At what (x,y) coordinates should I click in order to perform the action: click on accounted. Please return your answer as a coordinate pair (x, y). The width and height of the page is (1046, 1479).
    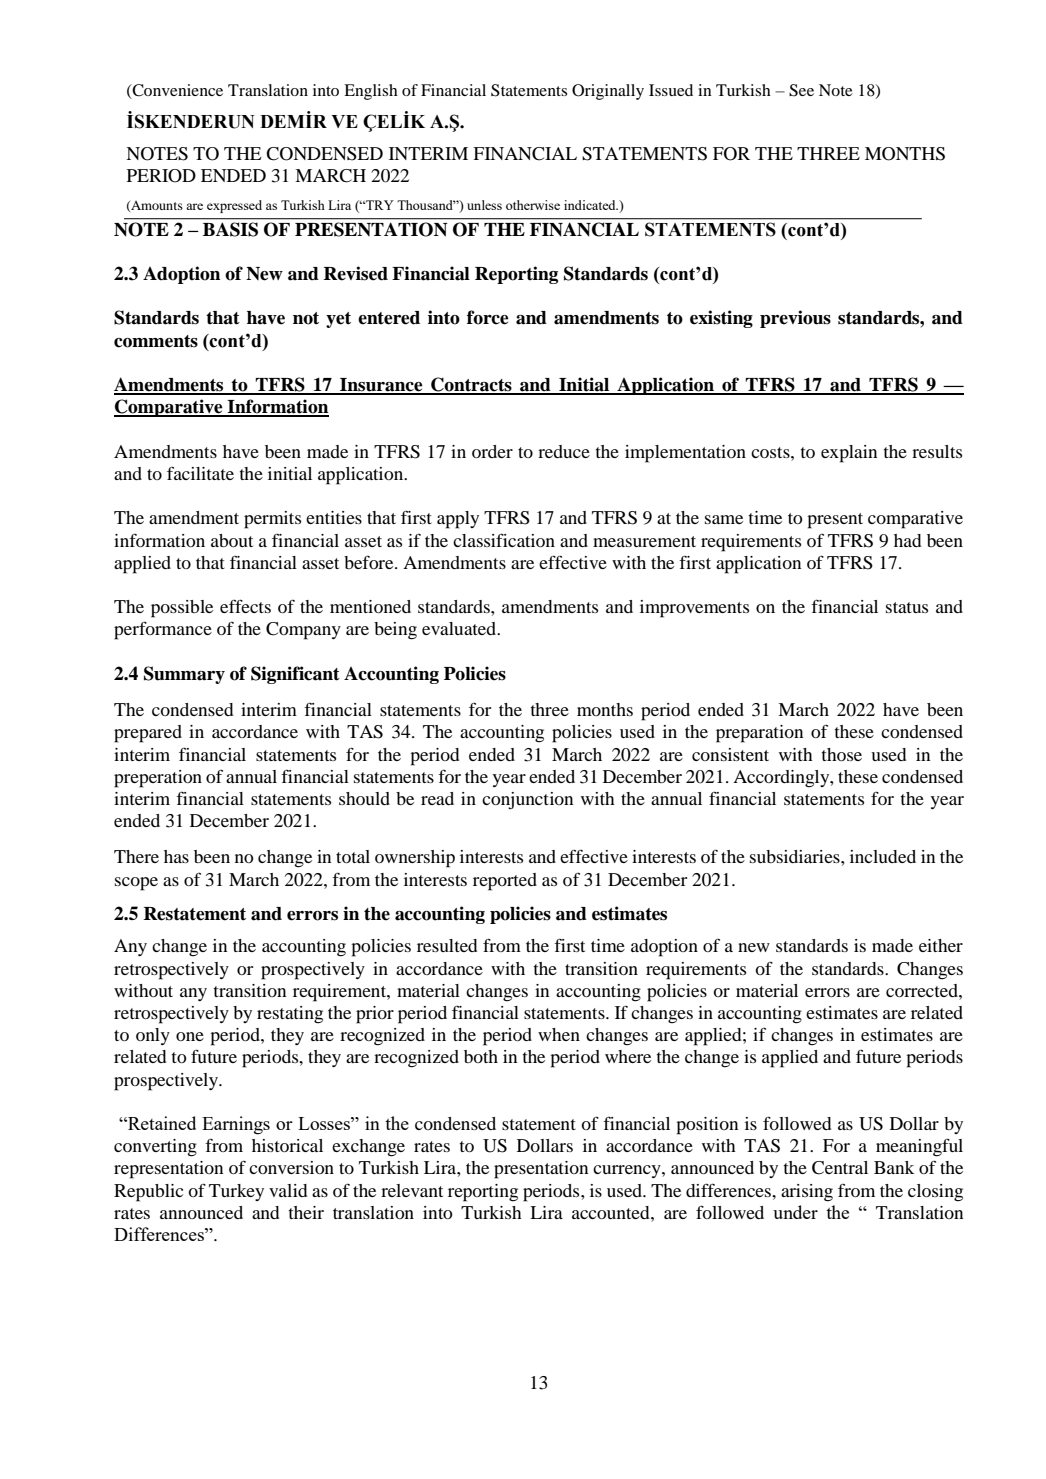
    Looking at the image, I should click on (612, 1212).
